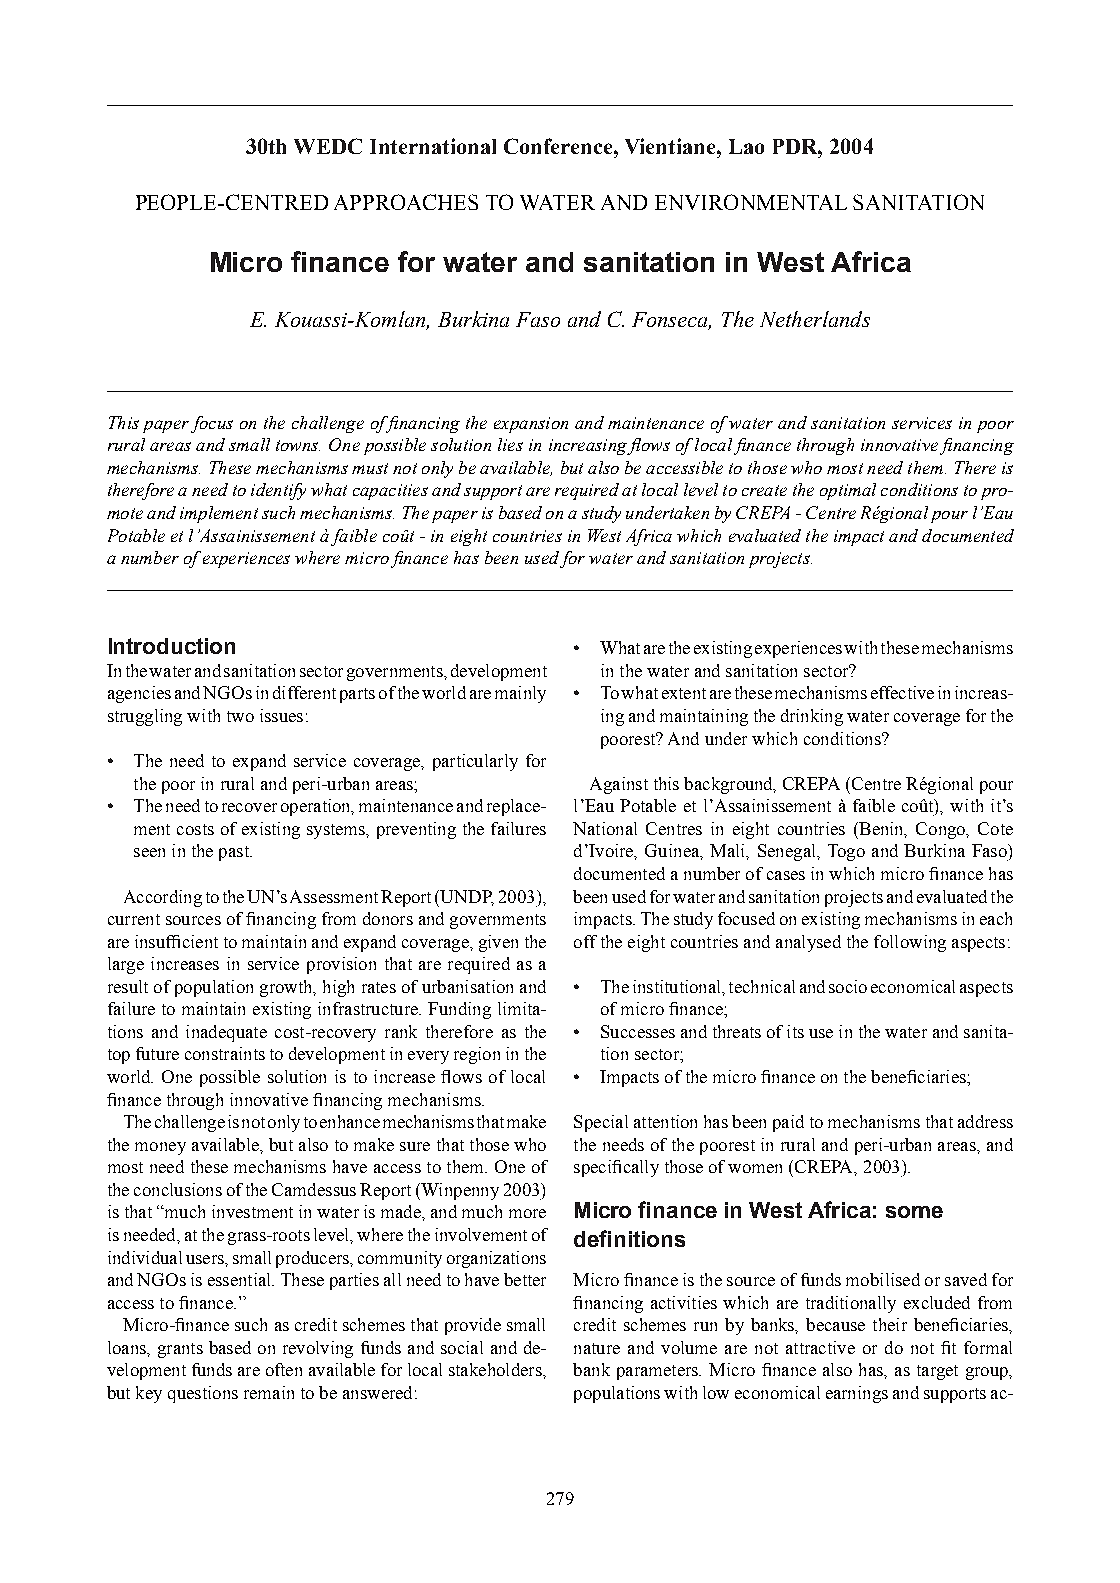  I want to click on APPROACHES, so click(406, 202).
